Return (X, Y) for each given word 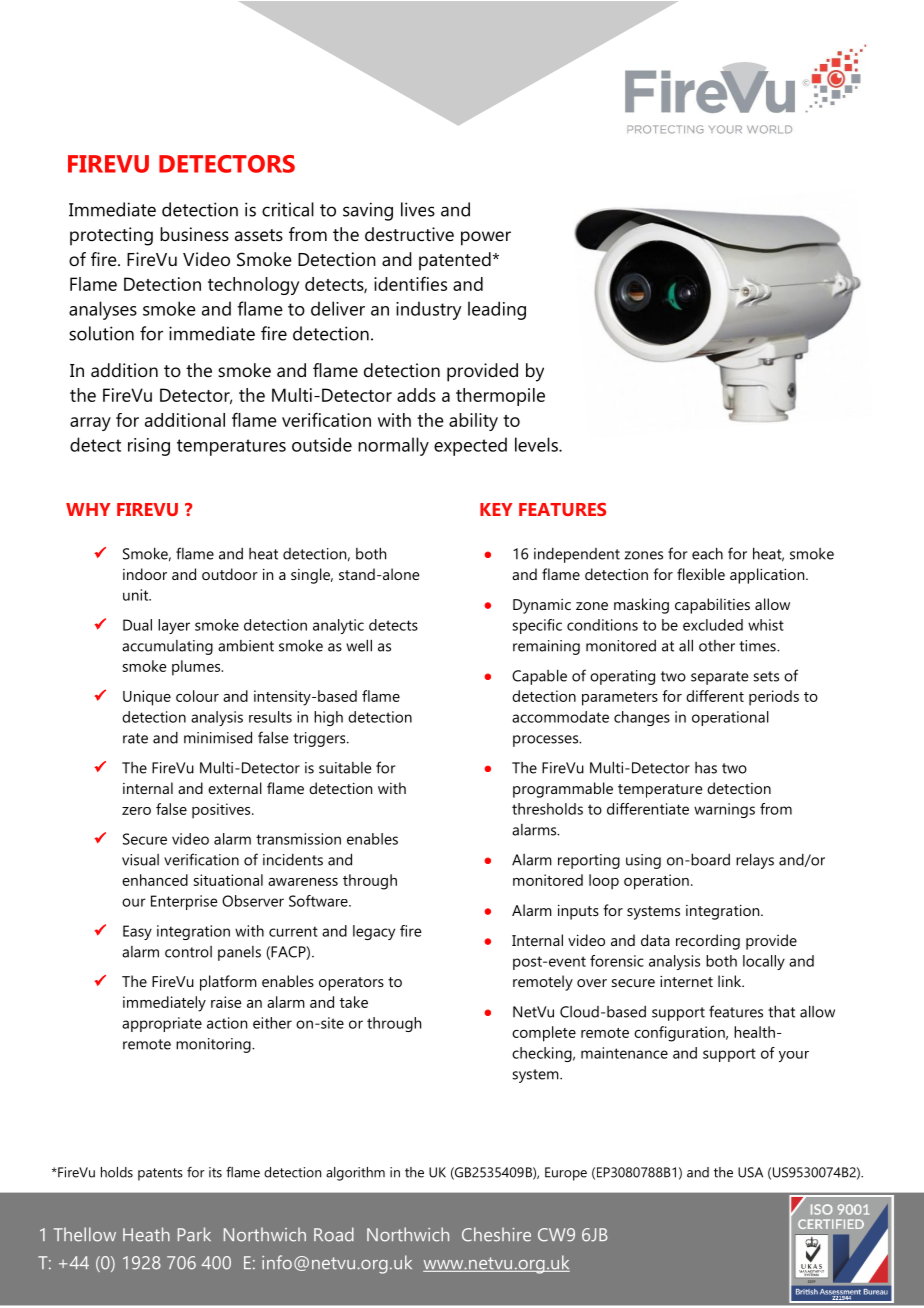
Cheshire (496, 1234)
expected (470, 446)
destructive (409, 234)
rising (149, 447)
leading (497, 310)
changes (642, 718)
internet (686, 981)
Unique (147, 698)
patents (160, 1174)
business (194, 234)
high (328, 718)
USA (750, 1172)
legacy (374, 932)
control (188, 952)
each (707, 553)
